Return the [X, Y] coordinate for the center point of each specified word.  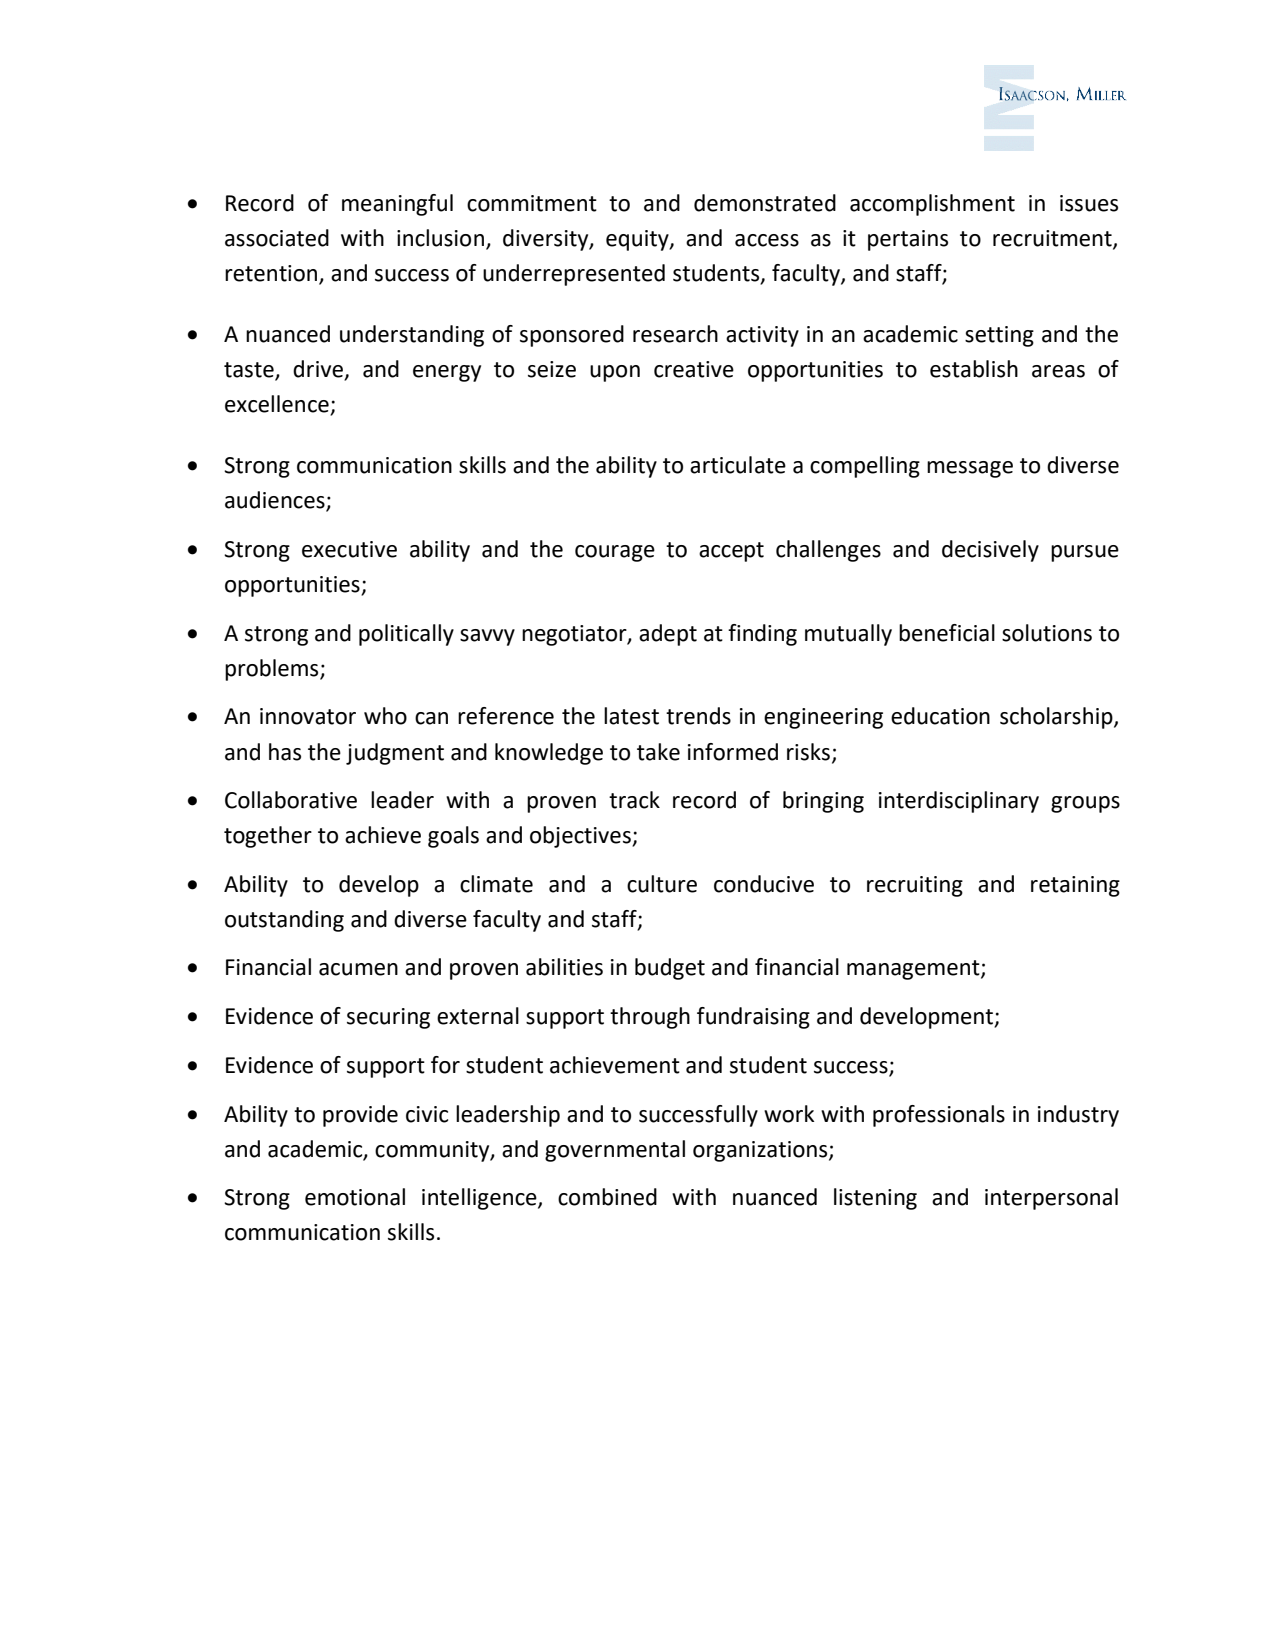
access [767, 240]
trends [698, 716]
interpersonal [1051, 1199]
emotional [355, 1197]
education [940, 716]
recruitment [1053, 239]
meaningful [397, 205]
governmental [615, 1151]
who [385, 716]
